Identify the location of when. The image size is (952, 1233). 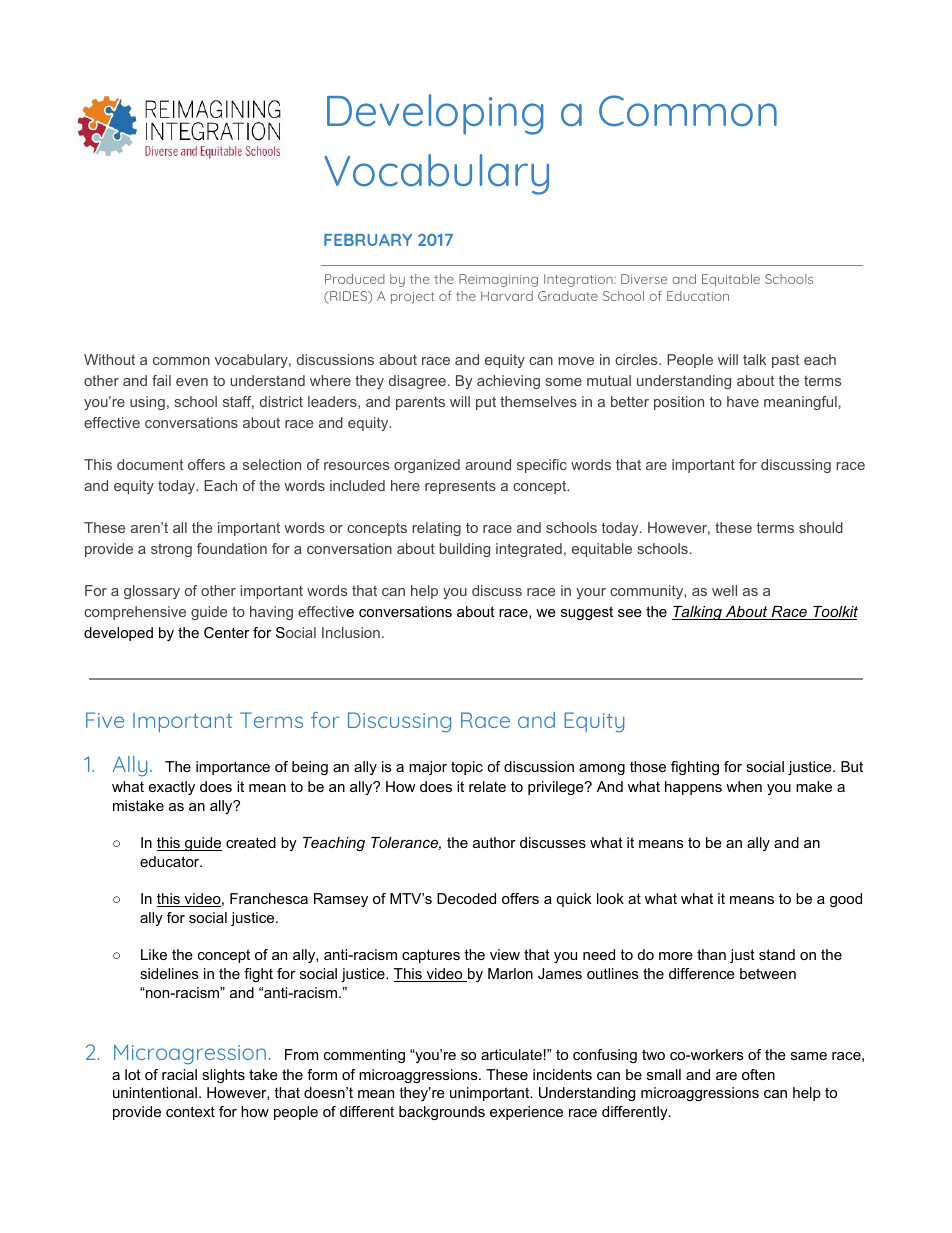
(744, 786).
